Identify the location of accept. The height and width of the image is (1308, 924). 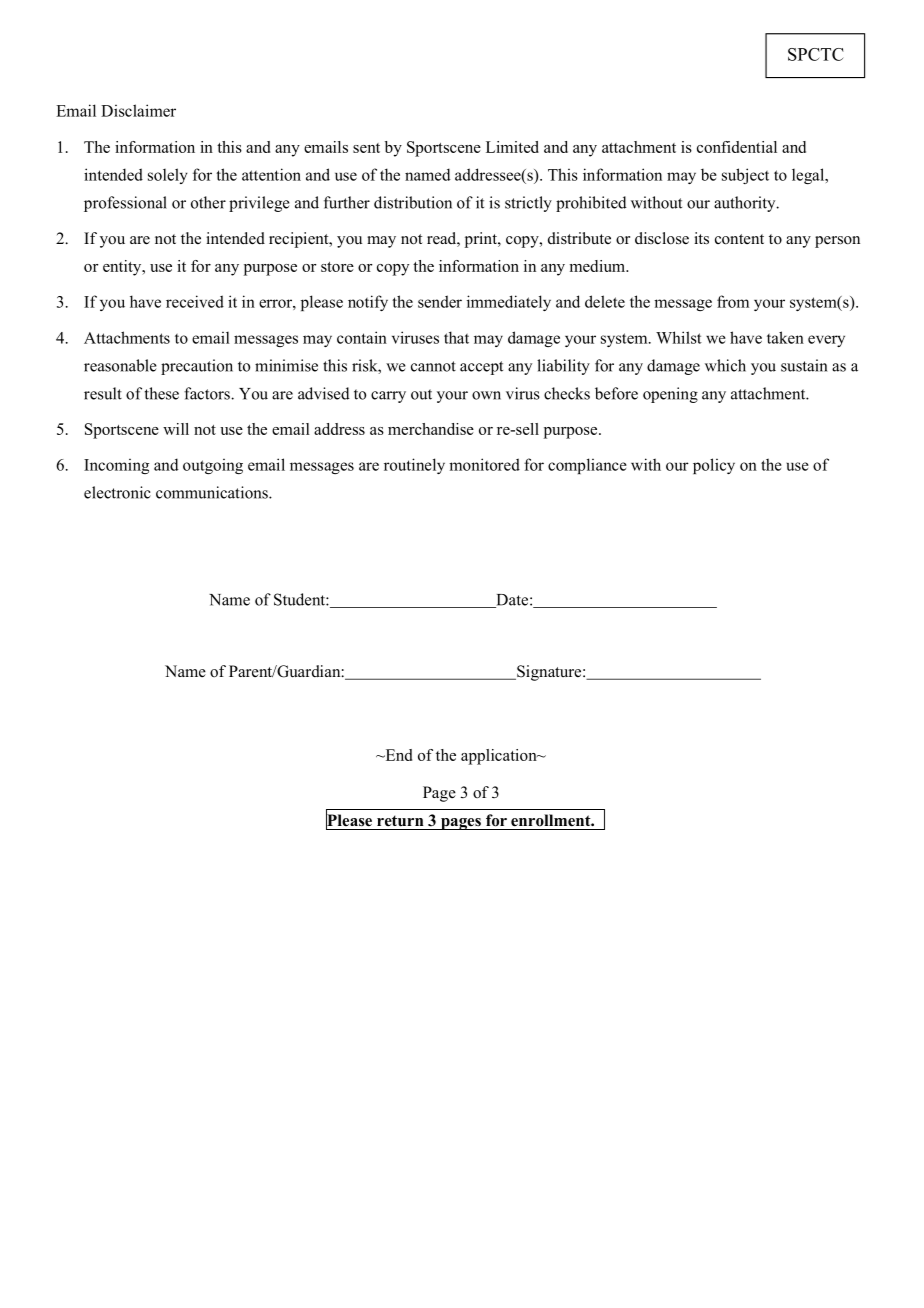
(481, 368).
